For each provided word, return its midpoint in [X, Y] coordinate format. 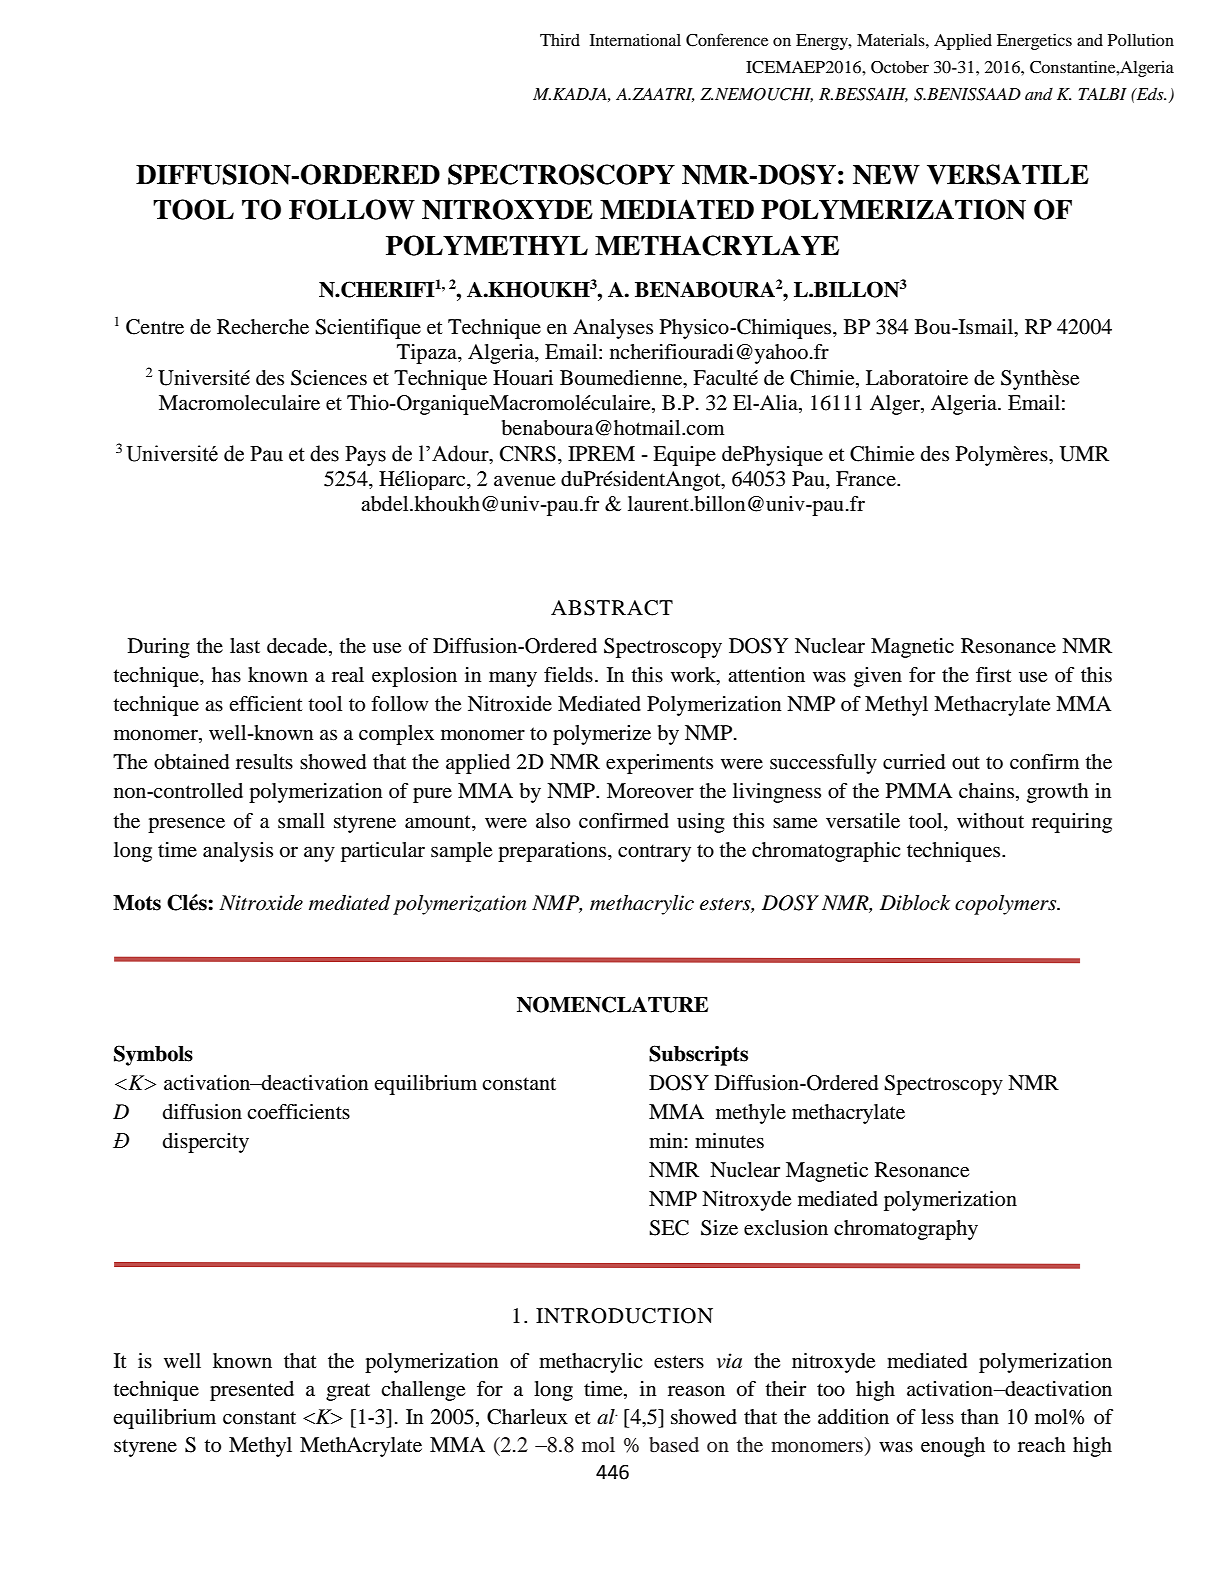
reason [696, 1391]
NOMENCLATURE [612, 1004]
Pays [365, 456]
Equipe [684, 456]
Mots [137, 903]
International [635, 40]
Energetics [1034, 42]
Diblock [915, 903]
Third [560, 40]
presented [252, 1391]
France [867, 479]
